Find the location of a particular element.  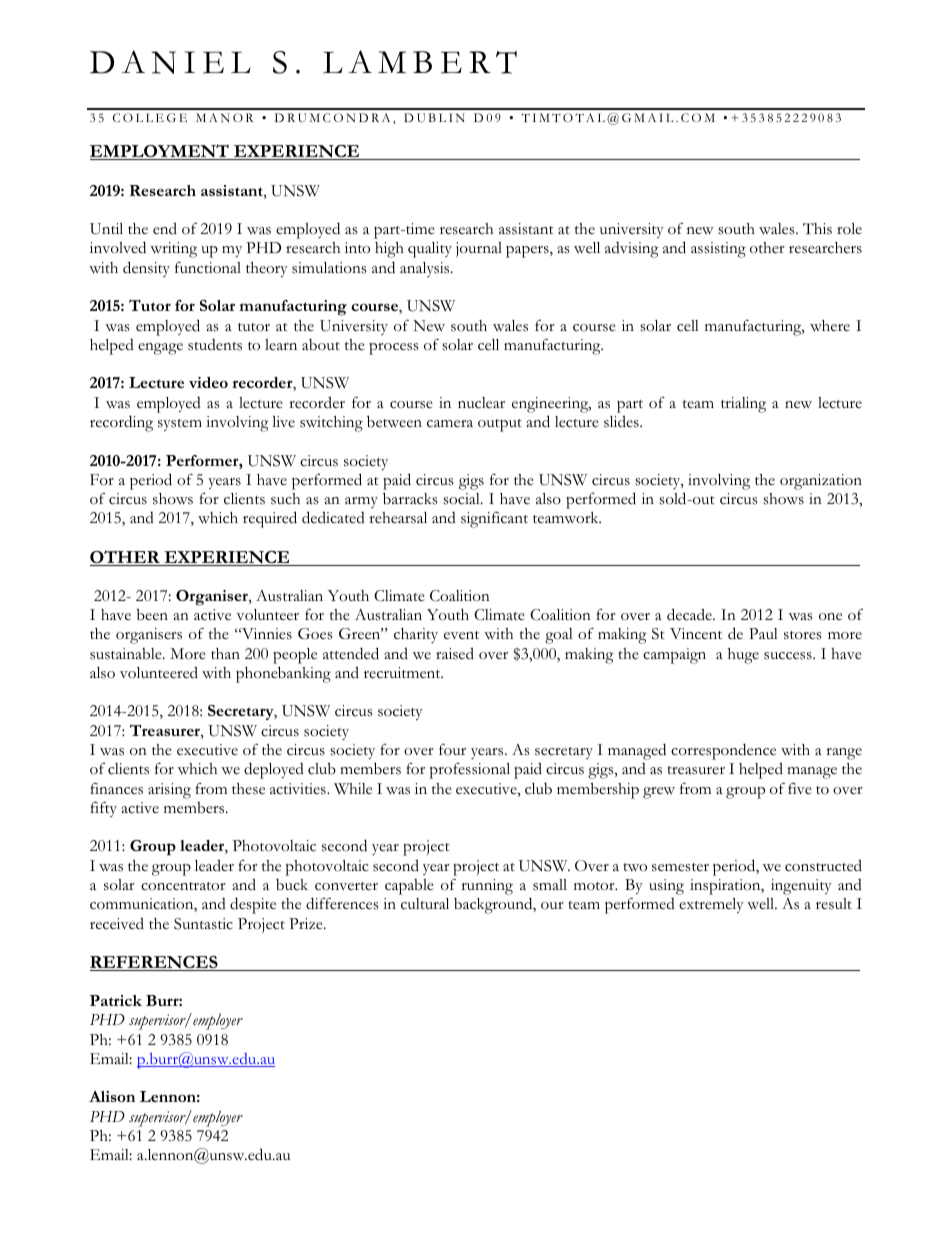

extremely is located at coordinates (711, 905).
